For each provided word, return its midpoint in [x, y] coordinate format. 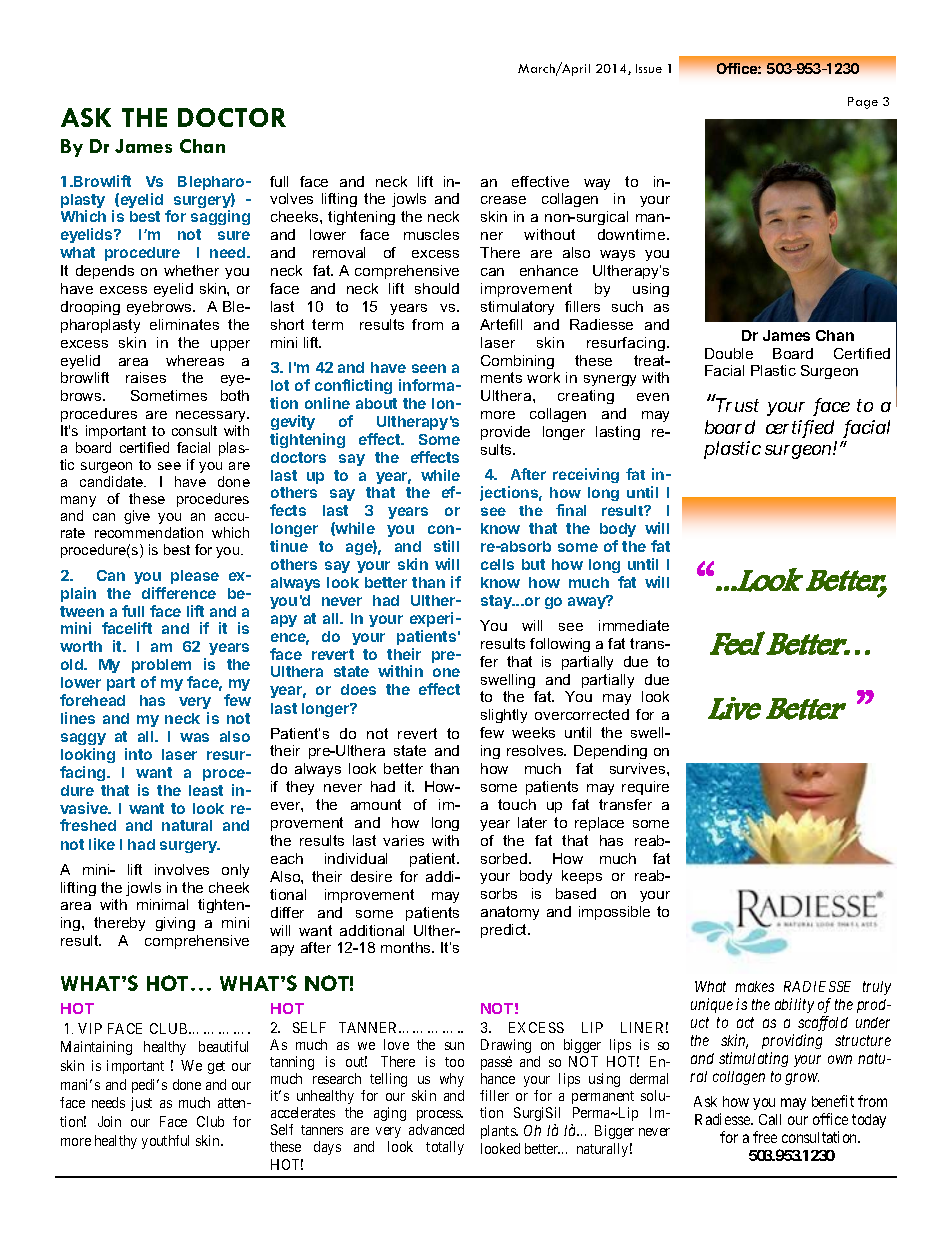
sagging [220, 217]
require [645, 788]
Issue [649, 68]
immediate [634, 625]
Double [729, 353]
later [532, 822]
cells [497, 564]
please [195, 577]
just [141, 1104]
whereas [195, 360]
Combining [517, 362]
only [235, 871]
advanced [436, 1129]
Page [863, 103]
